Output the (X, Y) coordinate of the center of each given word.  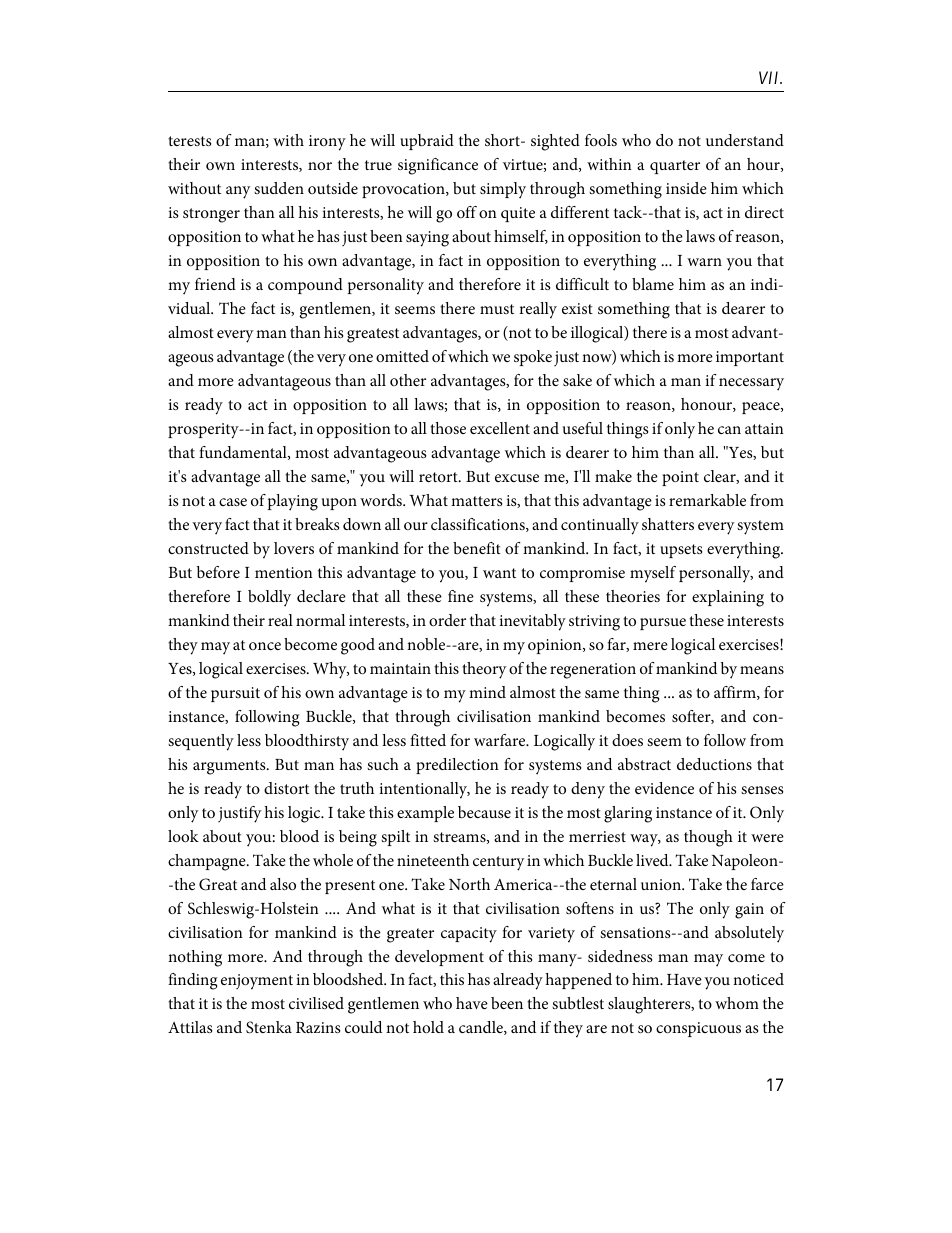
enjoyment (257, 982)
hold (428, 1027)
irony (327, 143)
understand (745, 140)
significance (438, 166)
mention (284, 572)
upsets (681, 551)
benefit (477, 548)
